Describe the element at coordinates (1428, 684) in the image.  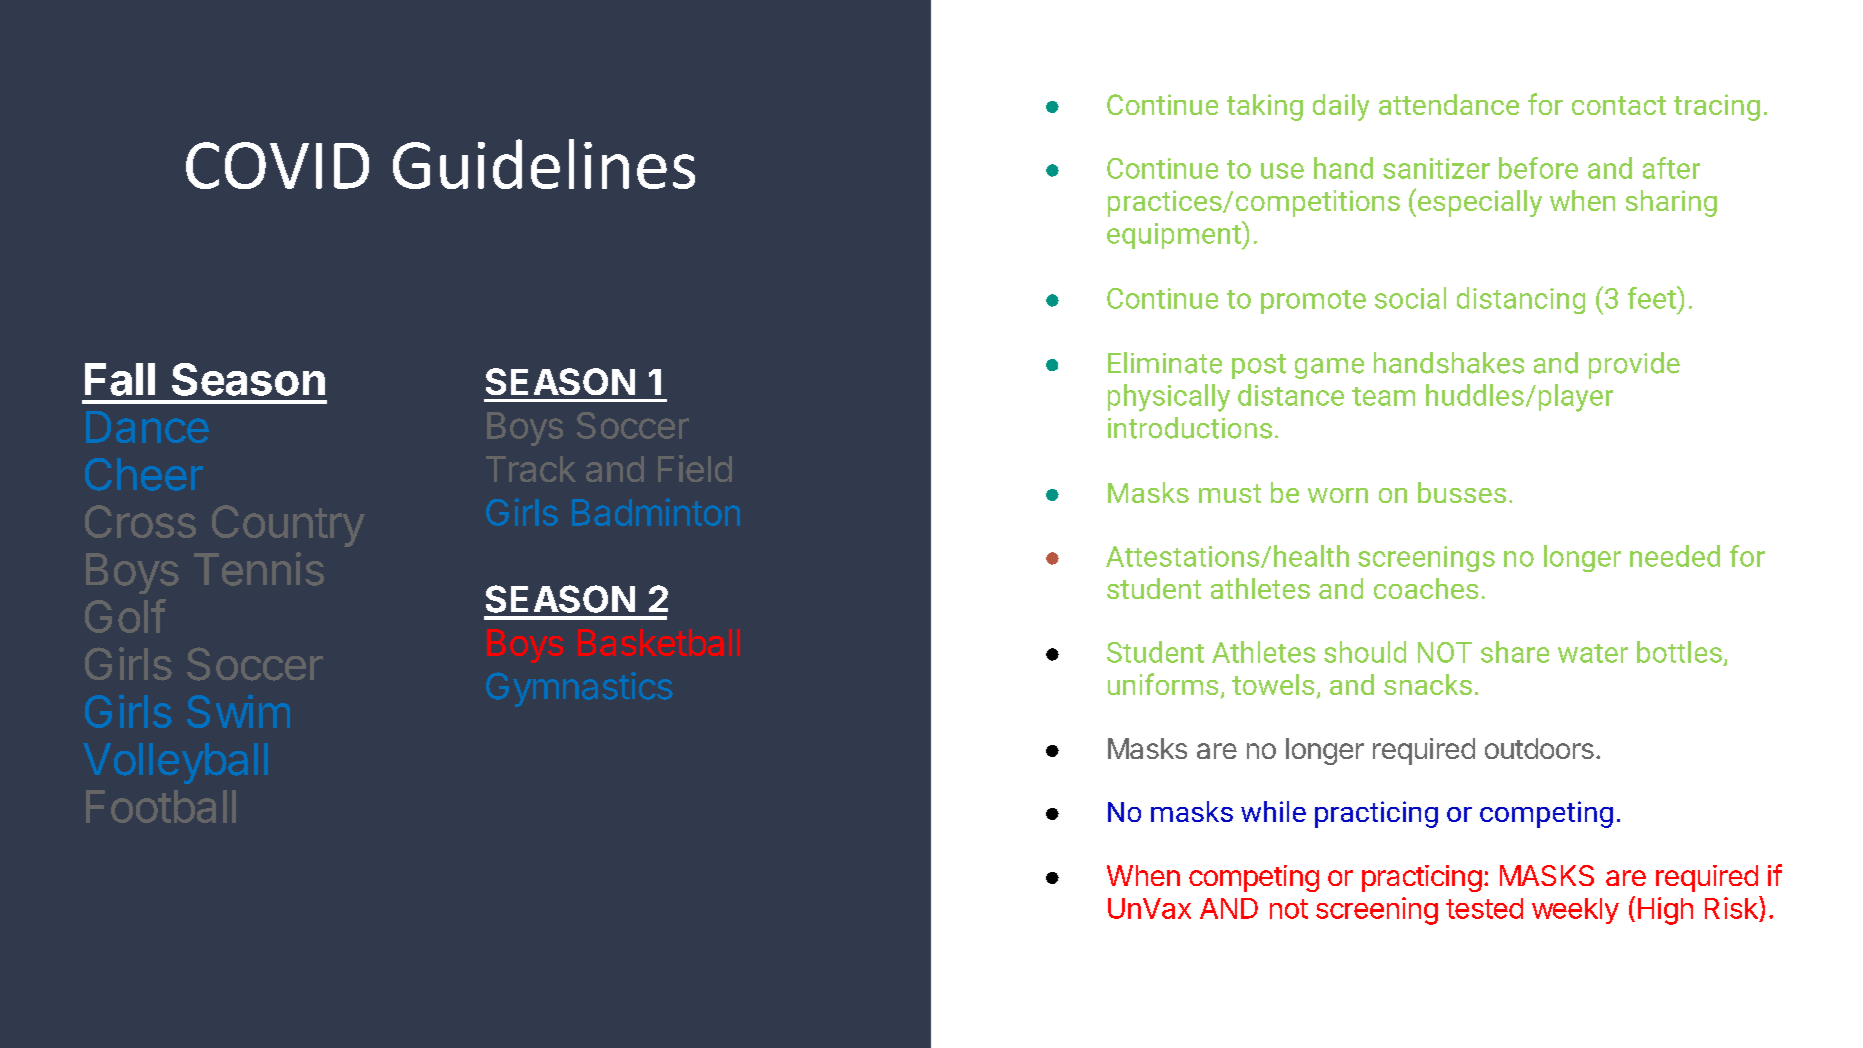
I see `snacks` at that location.
